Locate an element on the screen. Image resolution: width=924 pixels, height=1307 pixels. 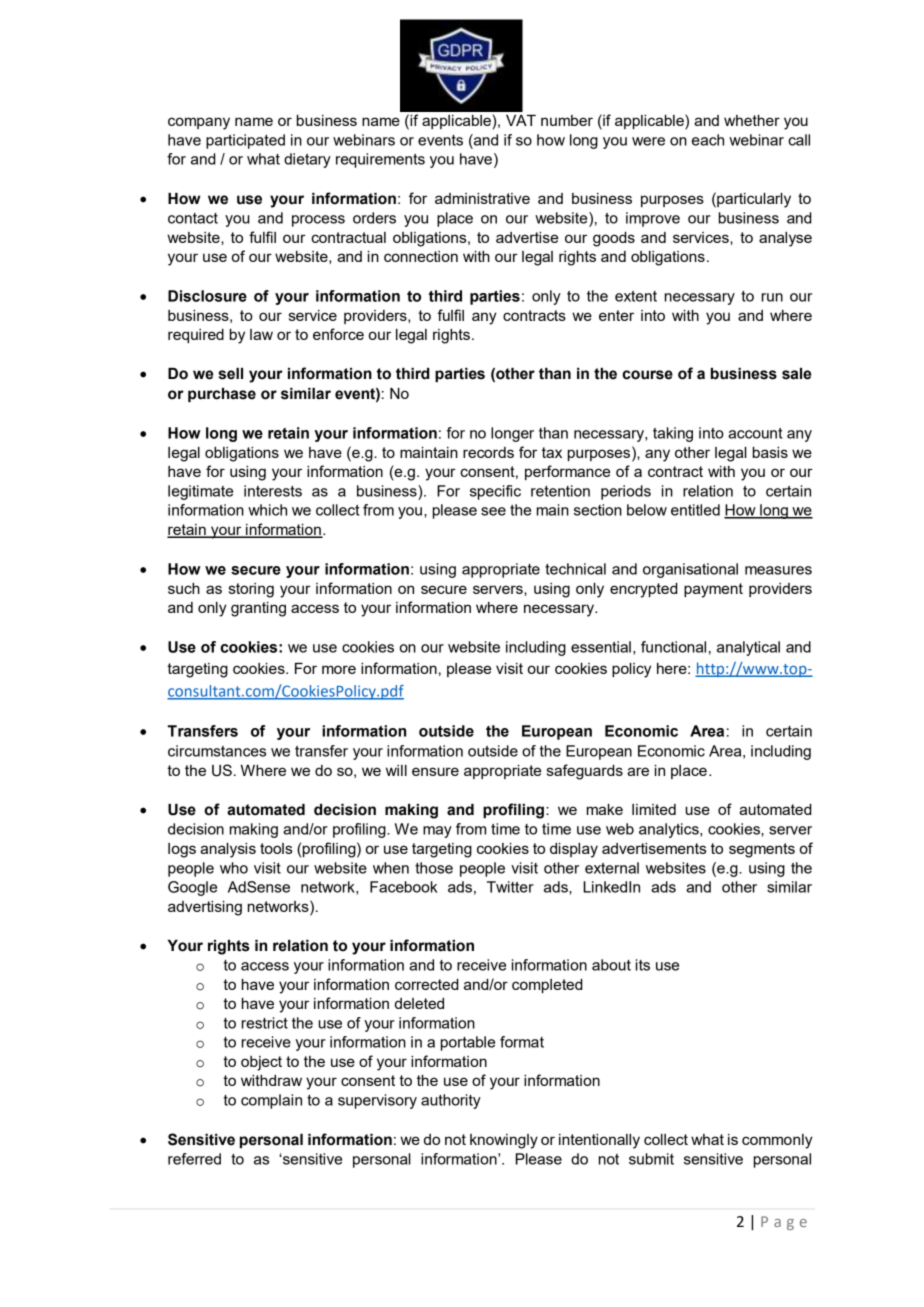
analytical is located at coordinates (748, 648).
